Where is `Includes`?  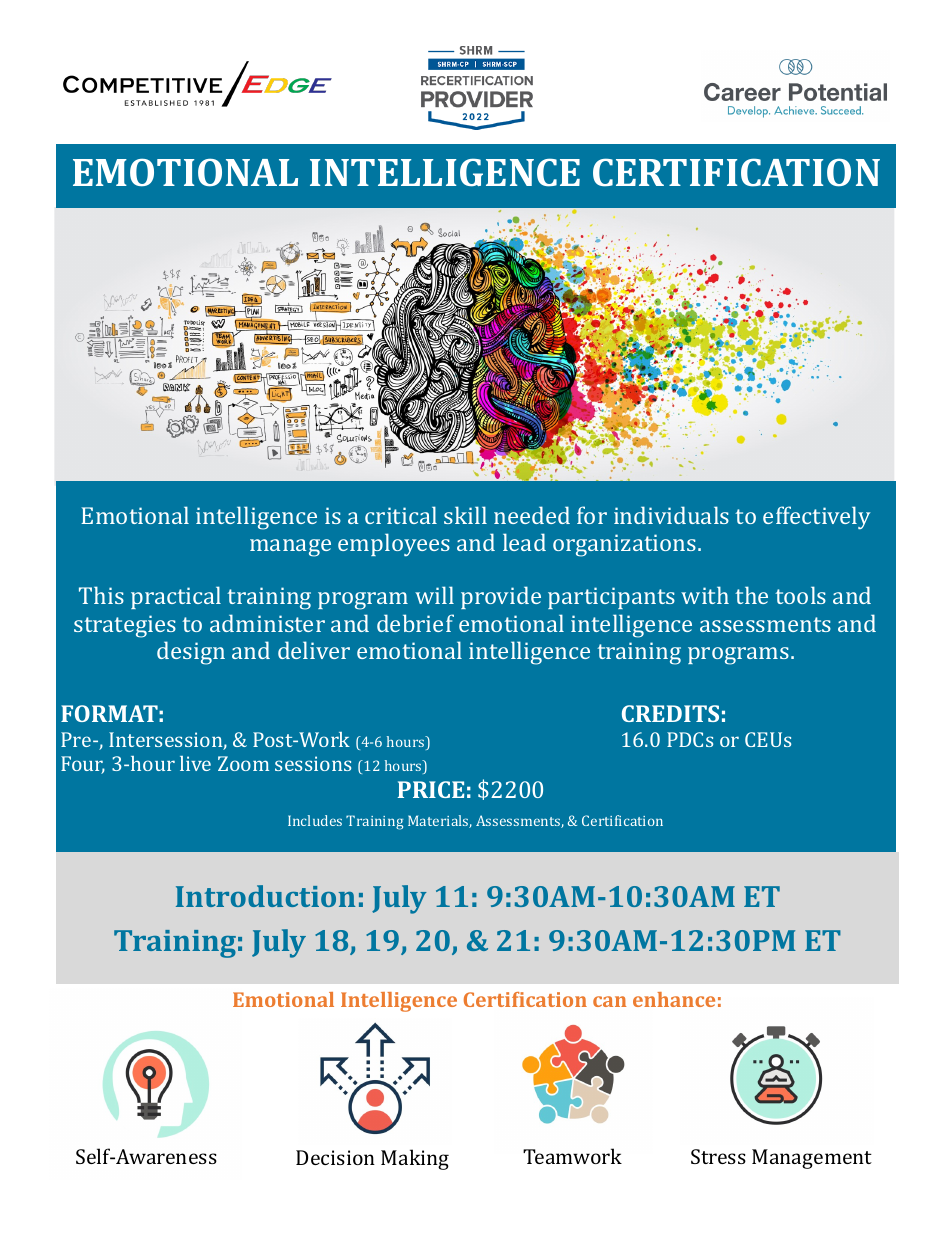
Includes is located at coordinates (315, 820).
